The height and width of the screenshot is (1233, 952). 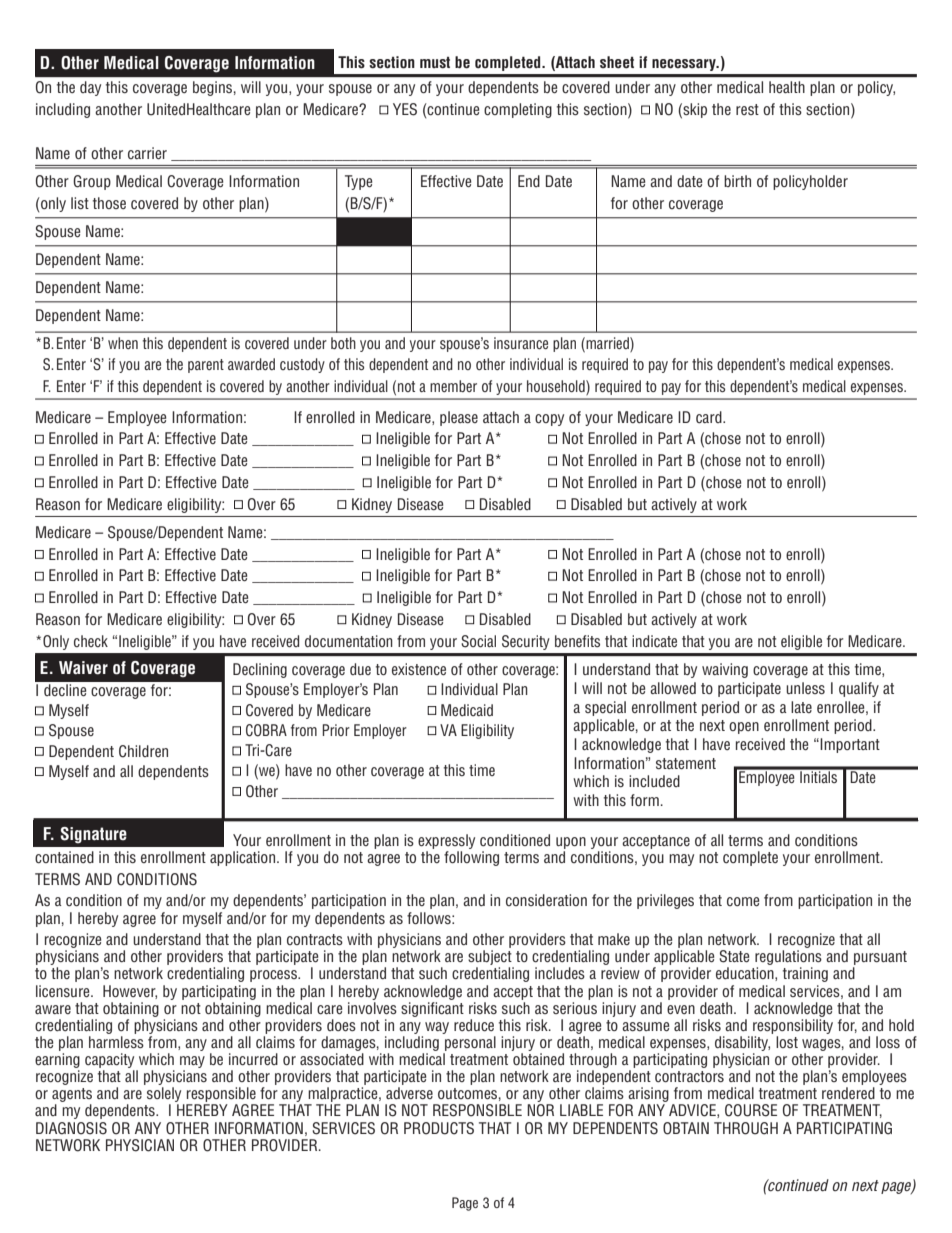 I want to click on day, so click(x=90, y=88).
